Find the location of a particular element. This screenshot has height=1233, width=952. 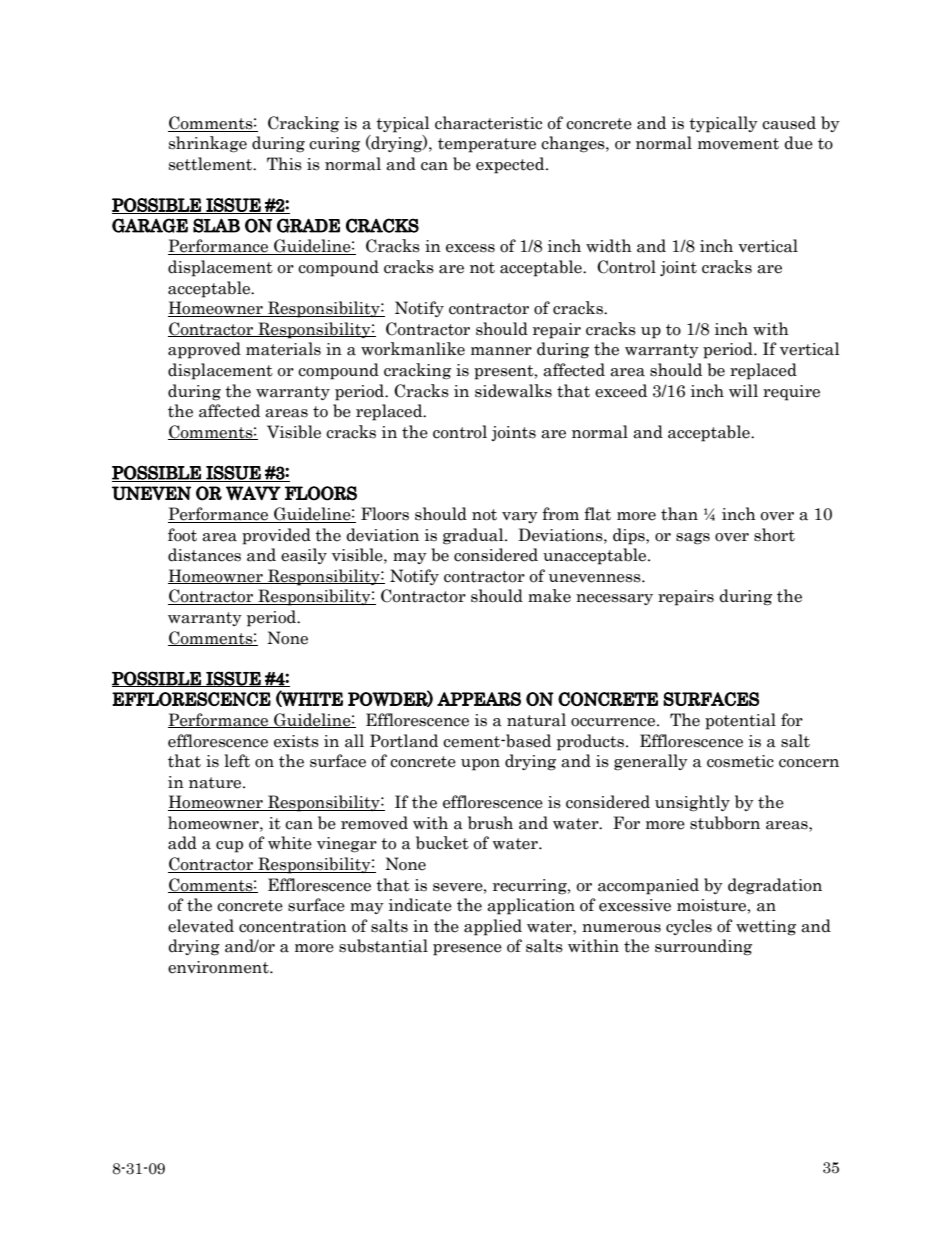

temperature is located at coordinates (487, 145).
